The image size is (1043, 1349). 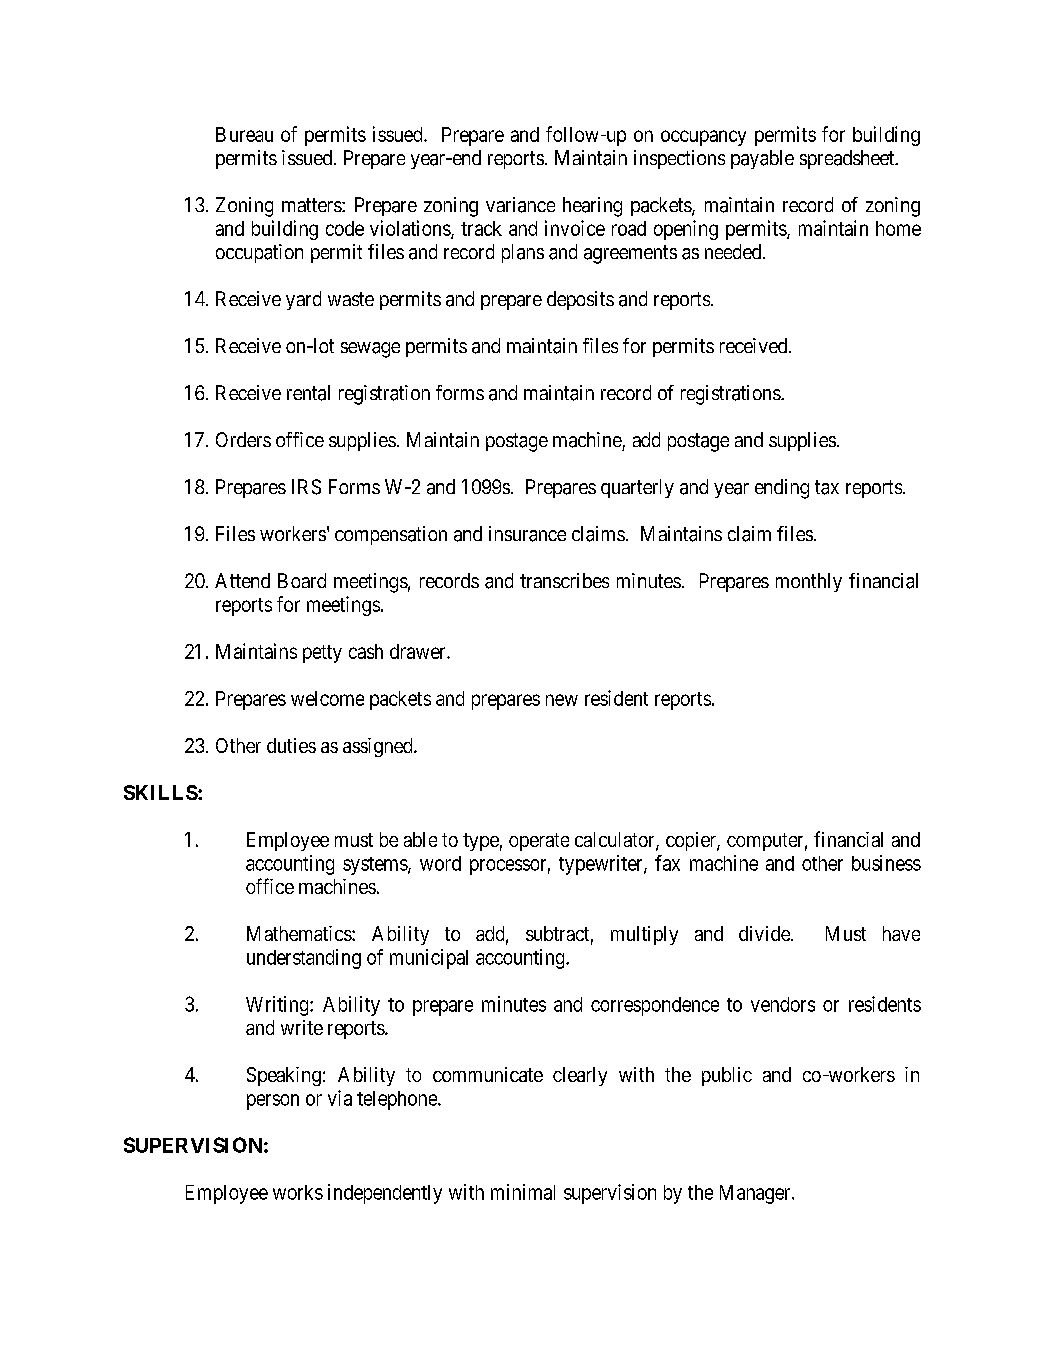 What do you see at coordinates (848, 159) in the screenshot?
I see `spreadsheet` at bounding box center [848, 159].
